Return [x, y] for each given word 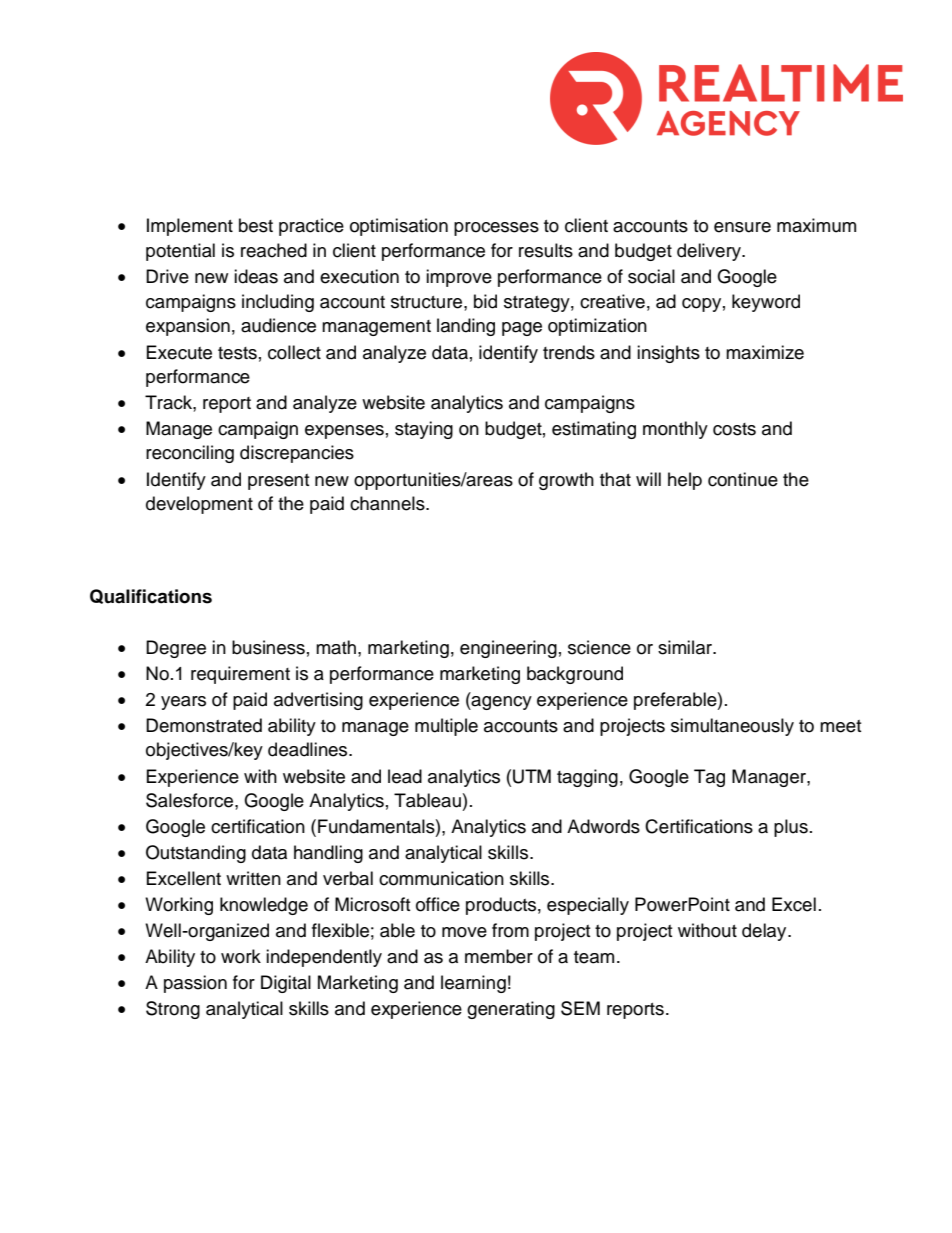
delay [765, 932]
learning [473, 984]
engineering [508, 649]
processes [496, 229]
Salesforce [191, 801]
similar [686, 647]
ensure [742, 227]
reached [274, 250]
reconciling [190, 454]
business [268, 647]
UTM [532, 776]
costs [734, 429]
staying [424, 430]
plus [791, 828]
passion [195, 984]
